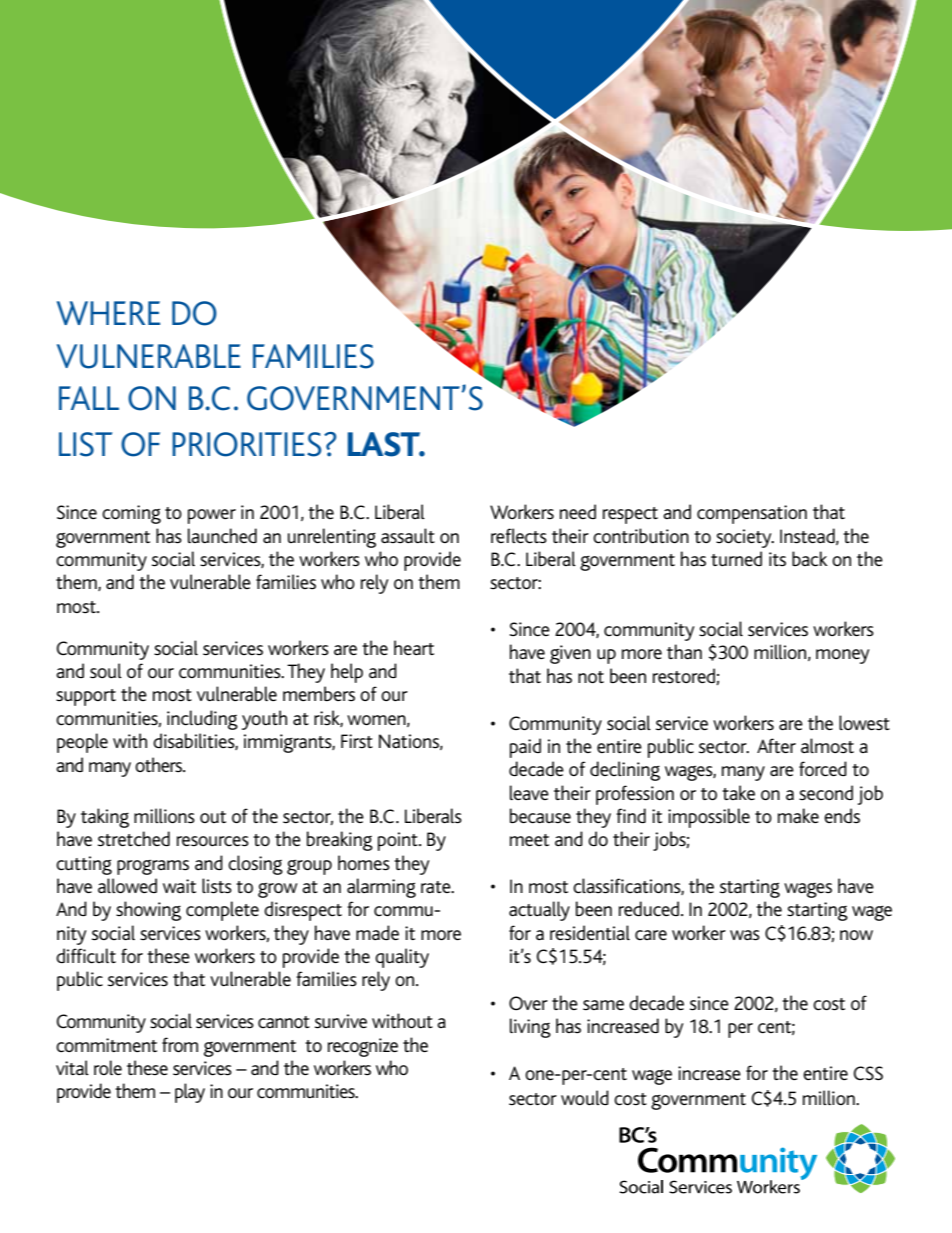 The width and height of the screenshot is (952, 1233). Describe the element at coordinates (868, 1073) in the screenshot. I see `CSS` at that location.
